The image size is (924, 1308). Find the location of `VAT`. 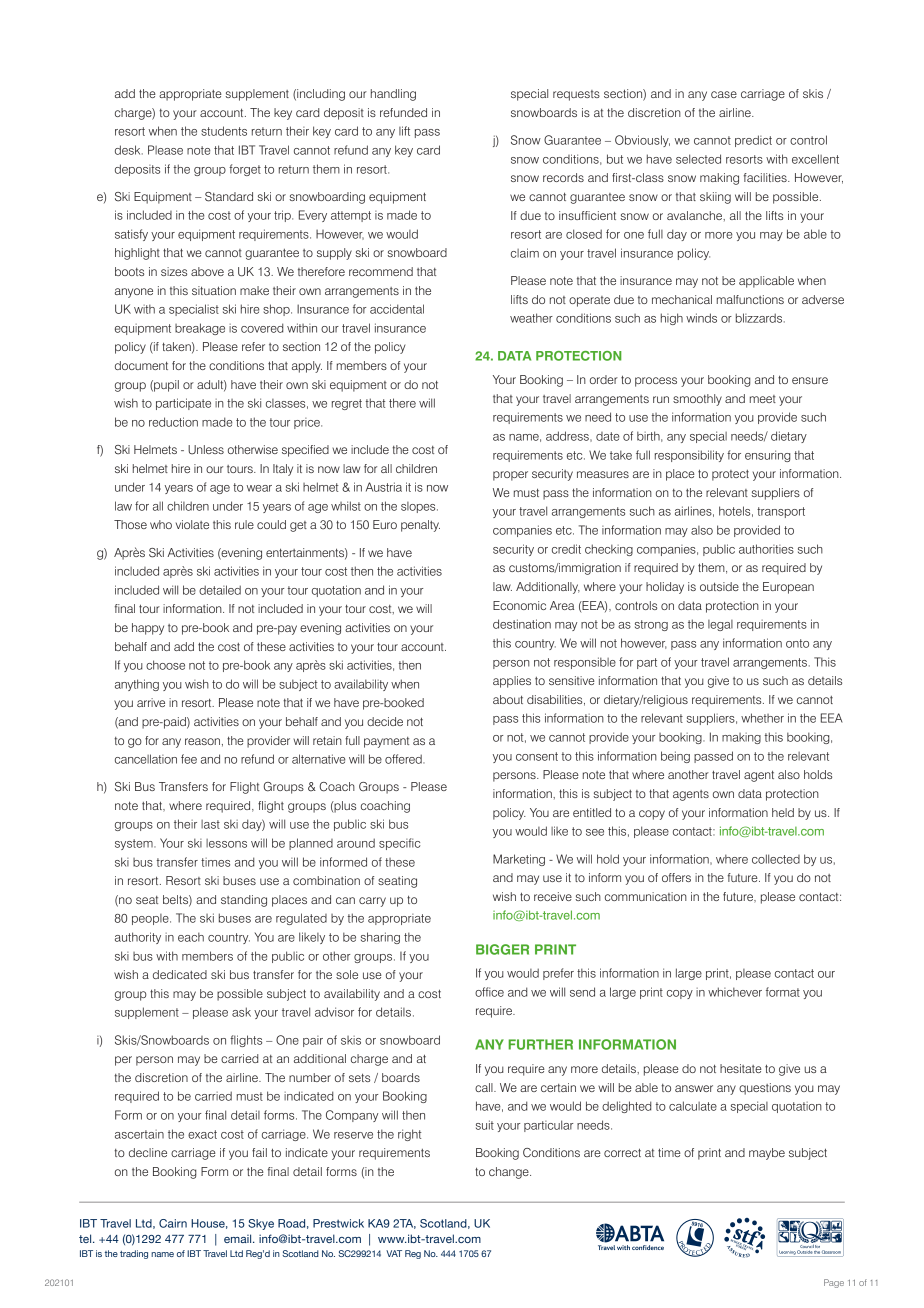

VAT is located at coordinates (394, 1253).
